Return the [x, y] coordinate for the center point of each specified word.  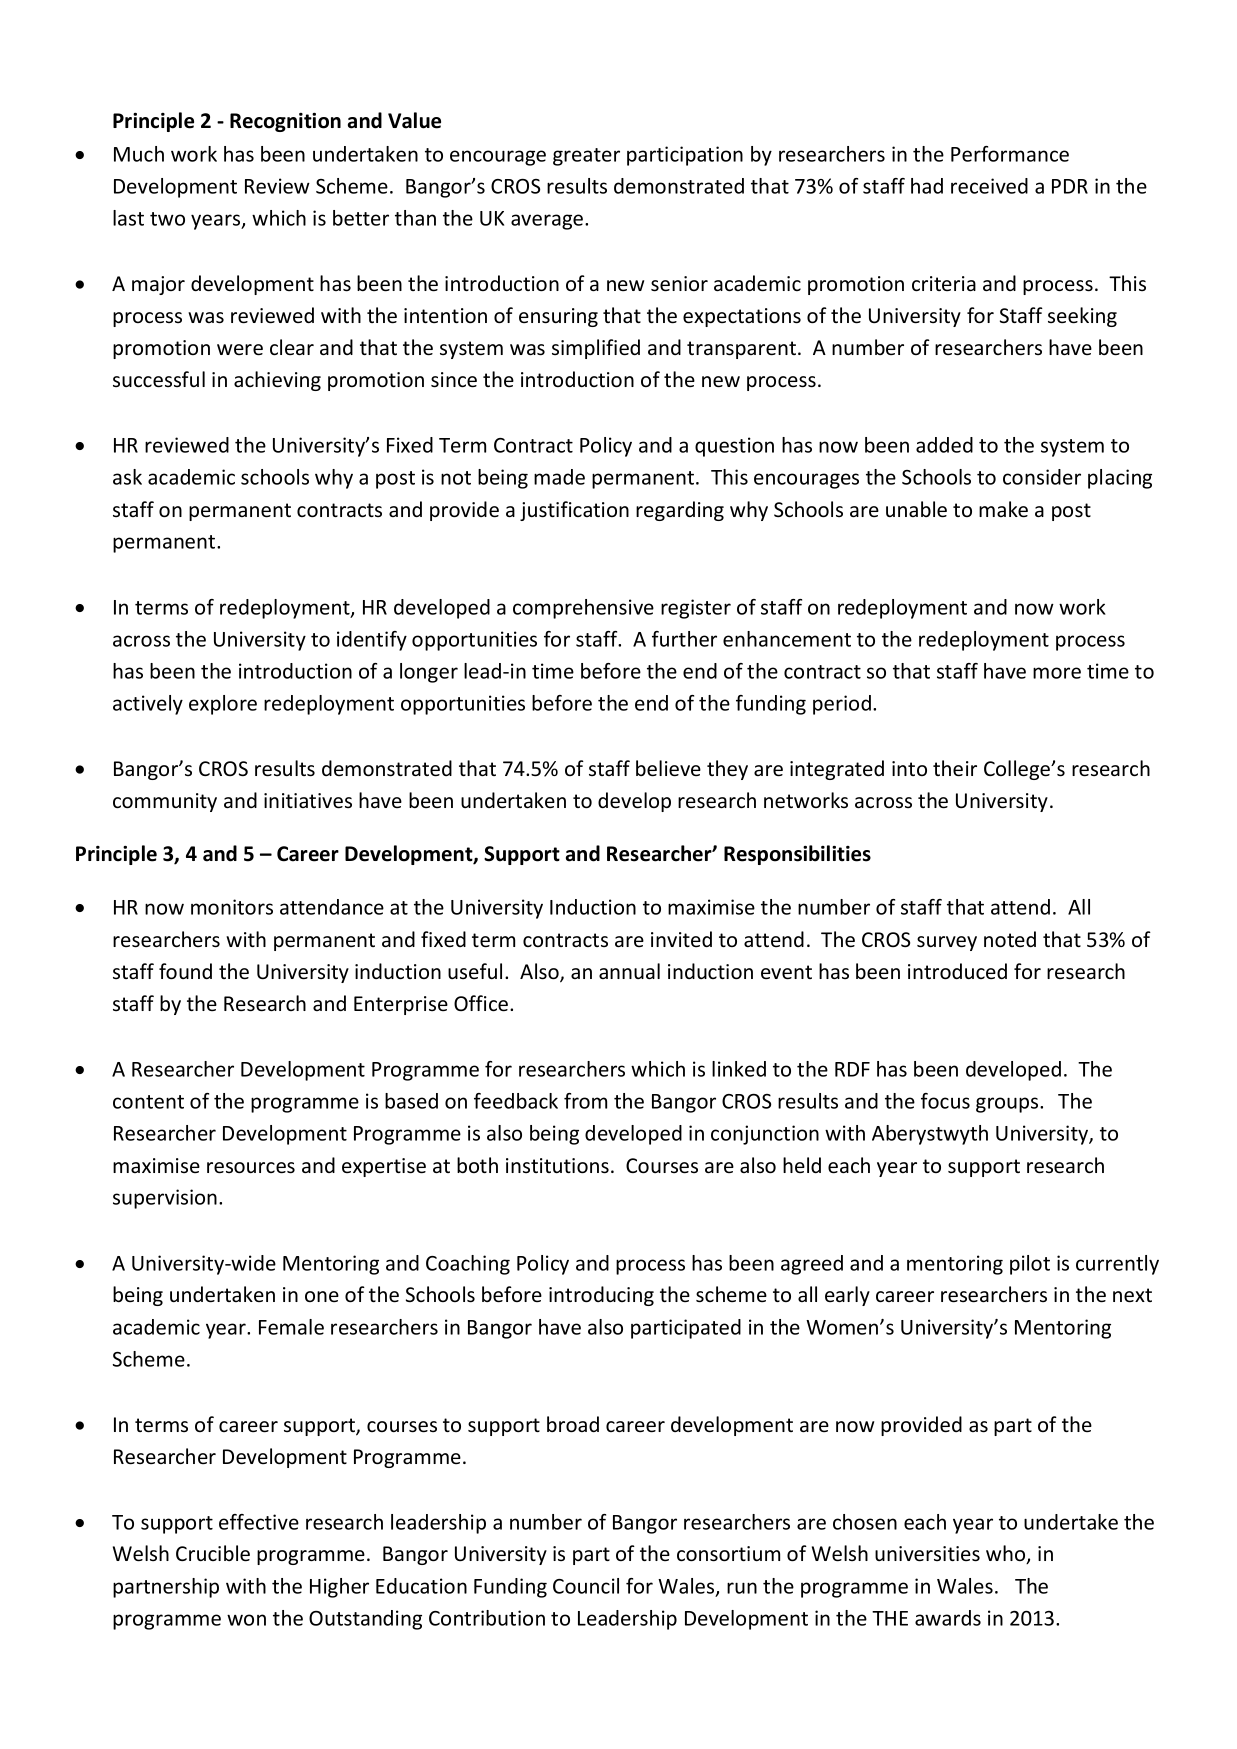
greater [586, 157]
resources [251, 1168]
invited [681, 939]
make [1003, 509]
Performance [1010, 154]
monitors [232, 907]
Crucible [213, 1553]
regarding [680, 511]
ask [127, 477]
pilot [1030, 1265]
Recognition [285, 122]
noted [1010, 939]
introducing [601, 1296]
